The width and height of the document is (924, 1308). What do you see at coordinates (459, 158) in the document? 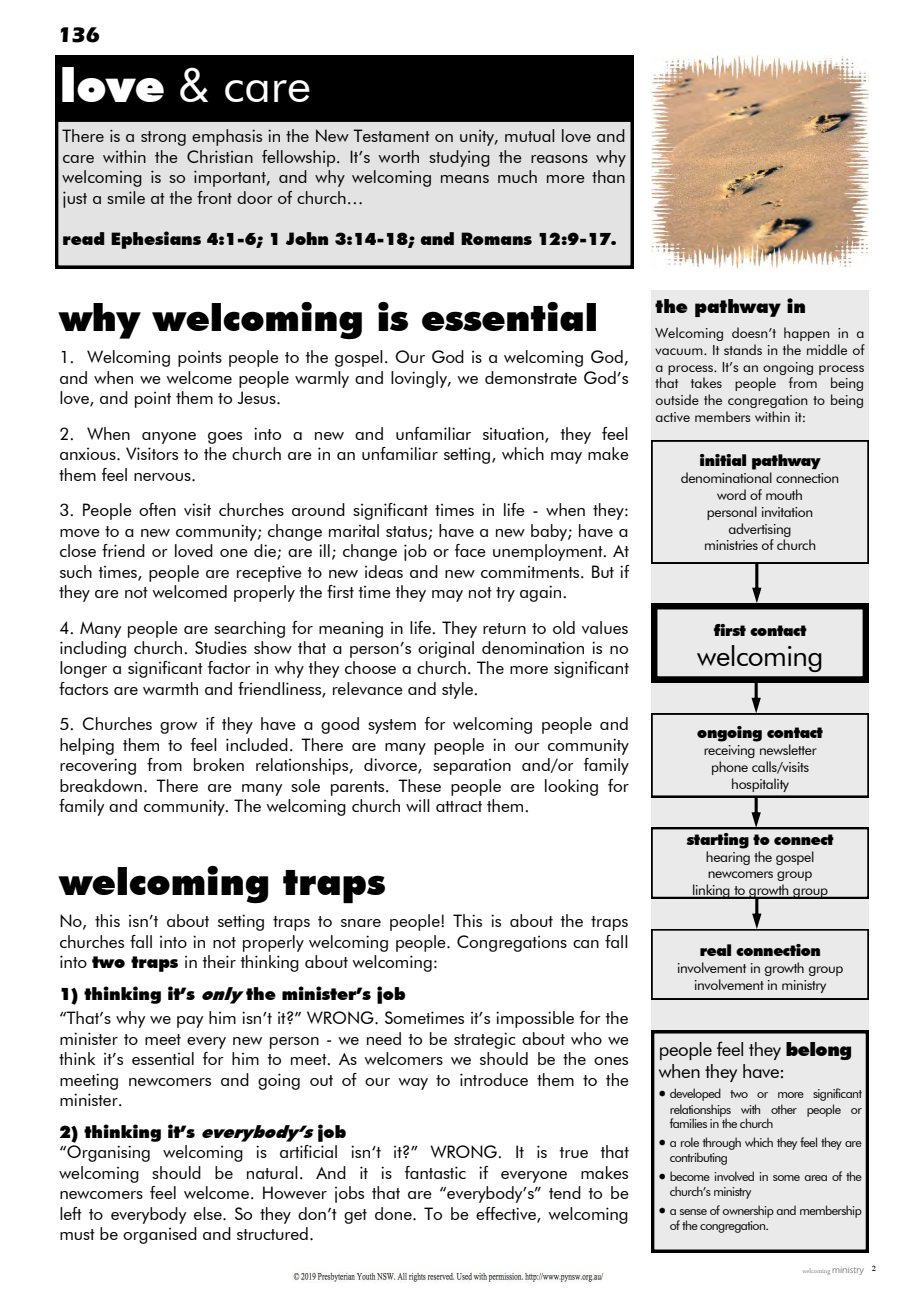
I see `studying` at bounding box center [459, 158].
